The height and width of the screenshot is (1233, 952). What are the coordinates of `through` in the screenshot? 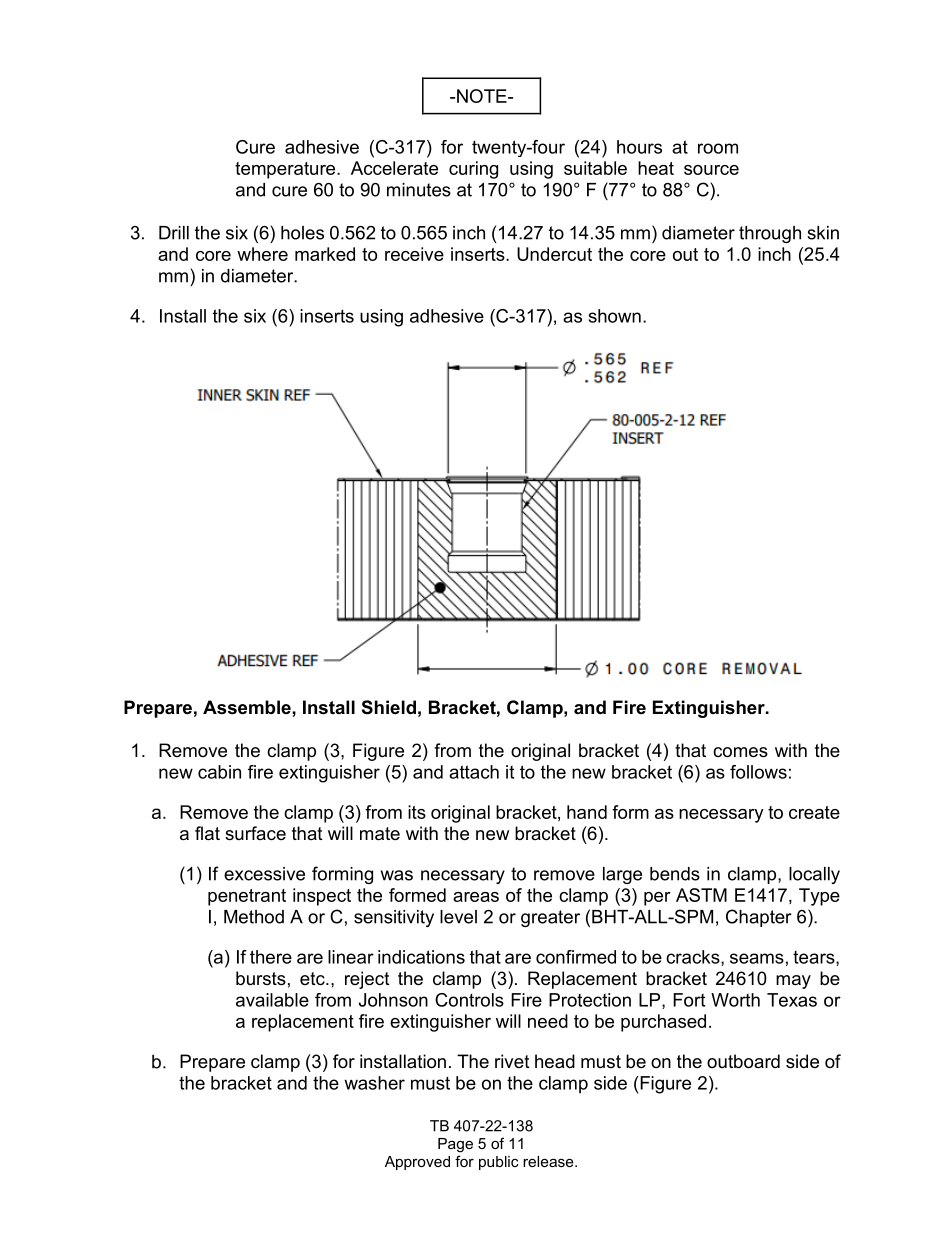 It's located at (770, 234).
